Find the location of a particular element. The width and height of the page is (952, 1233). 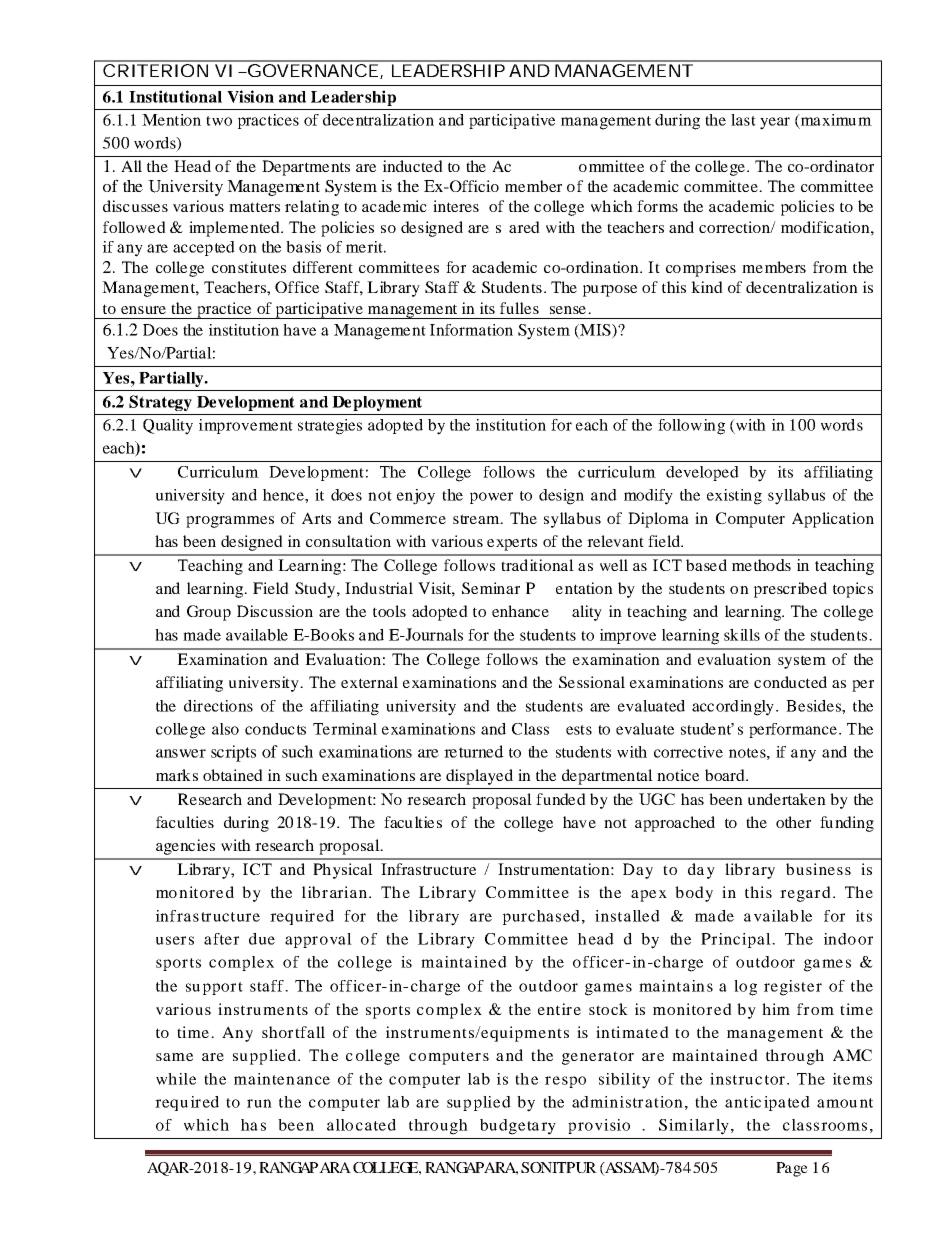

two is located at coordinates (219, 121).
